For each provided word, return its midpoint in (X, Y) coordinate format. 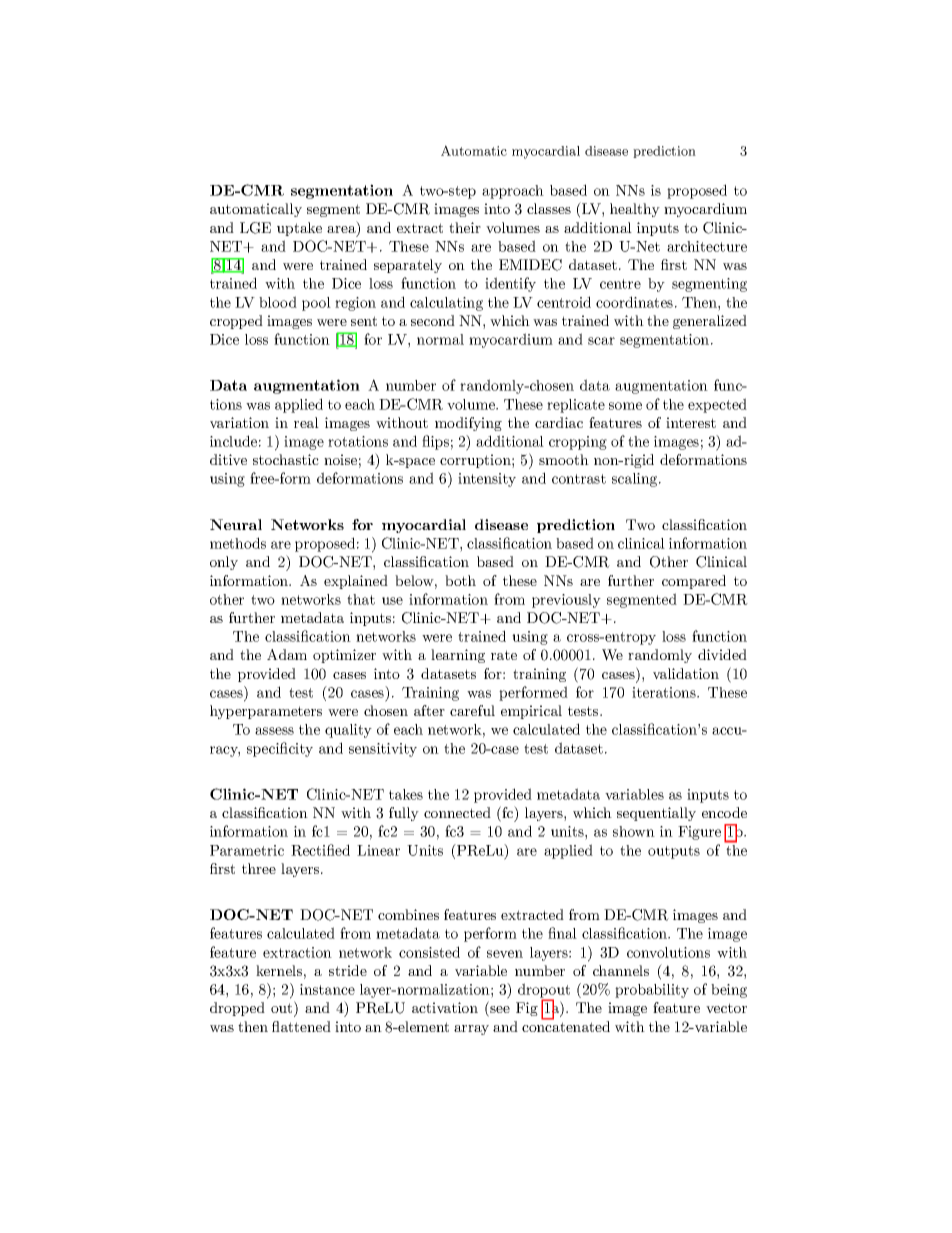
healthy (635, 210)
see (499, 1011)
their (465, 227)
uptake (299, 229)
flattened (301, 1026)
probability (652, 991)
